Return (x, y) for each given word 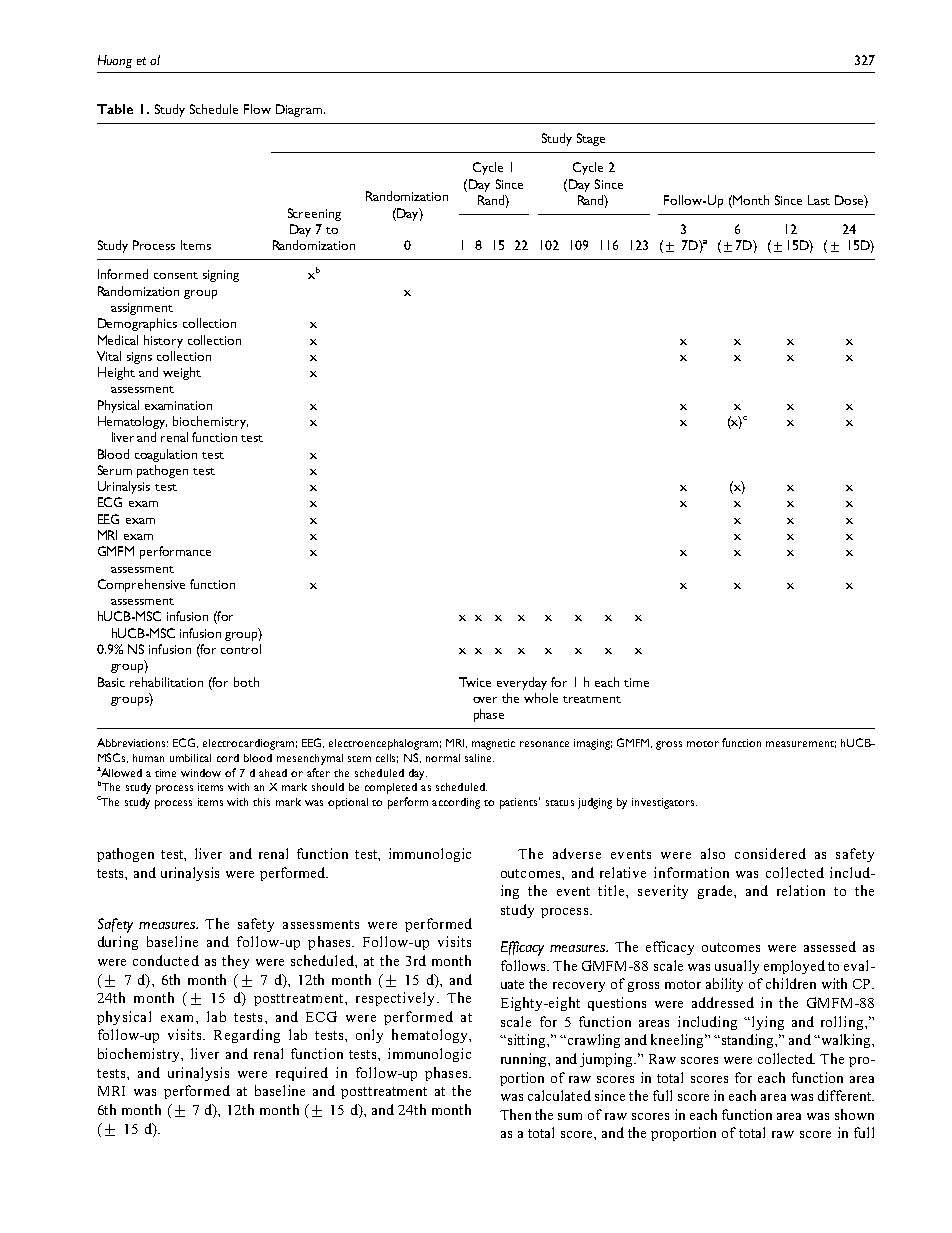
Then (515, 1114)
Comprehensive (141, 585)
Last (819, 200)
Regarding (247, 1036)
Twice (475, 682)
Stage (591, 139)
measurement (801, 744)
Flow (257, 109)
